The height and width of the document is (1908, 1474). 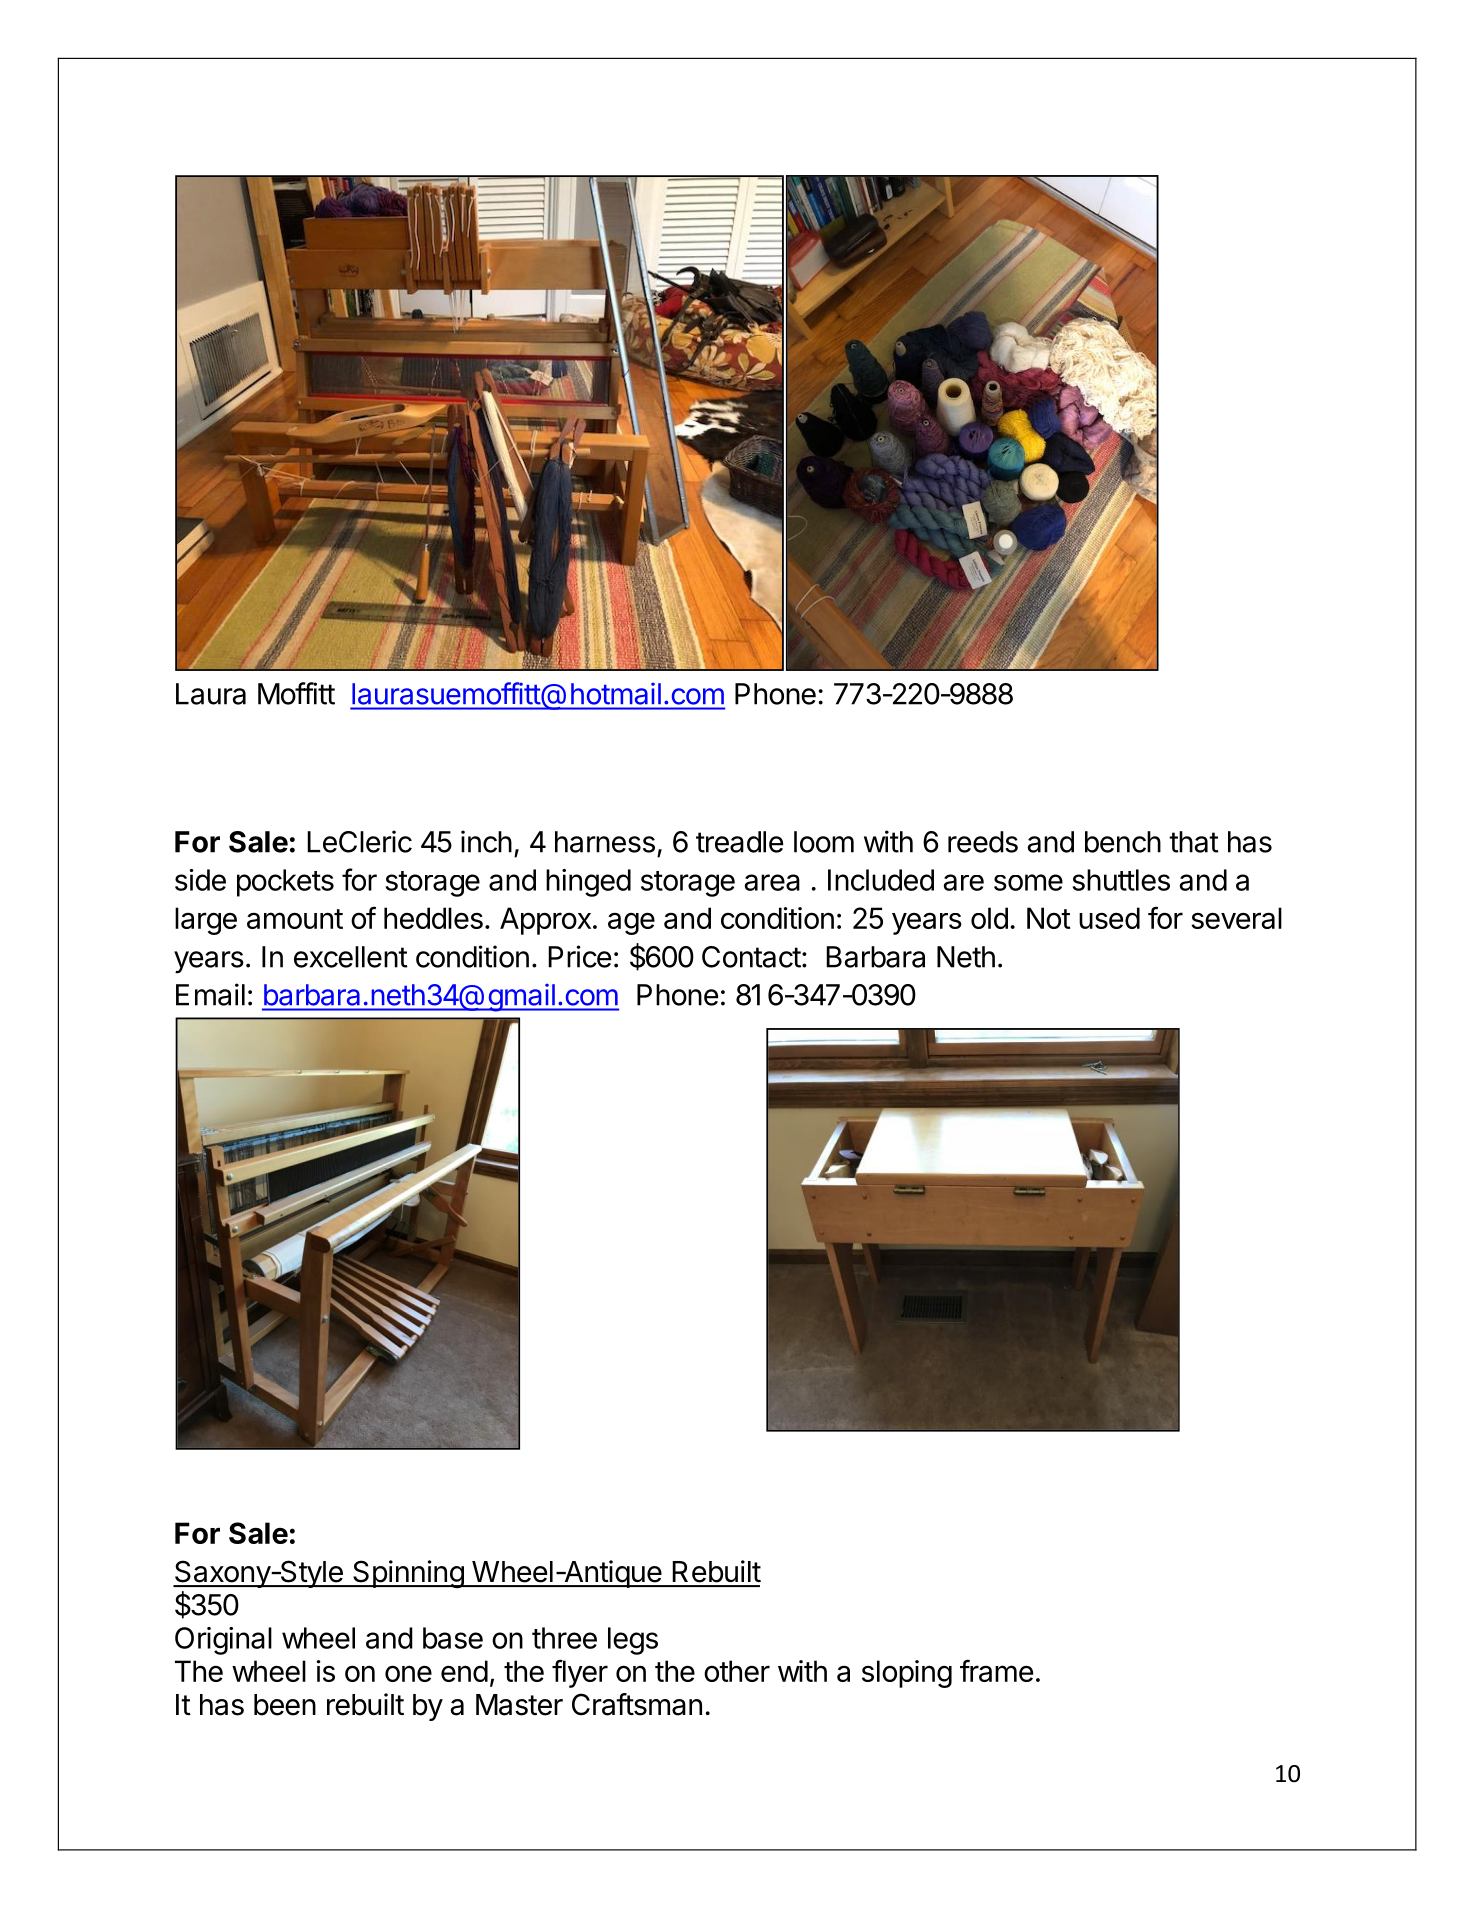 What do you see at coordinates (739, 842) in the document?
I see `treadle` at bounding box center [739, 842].
